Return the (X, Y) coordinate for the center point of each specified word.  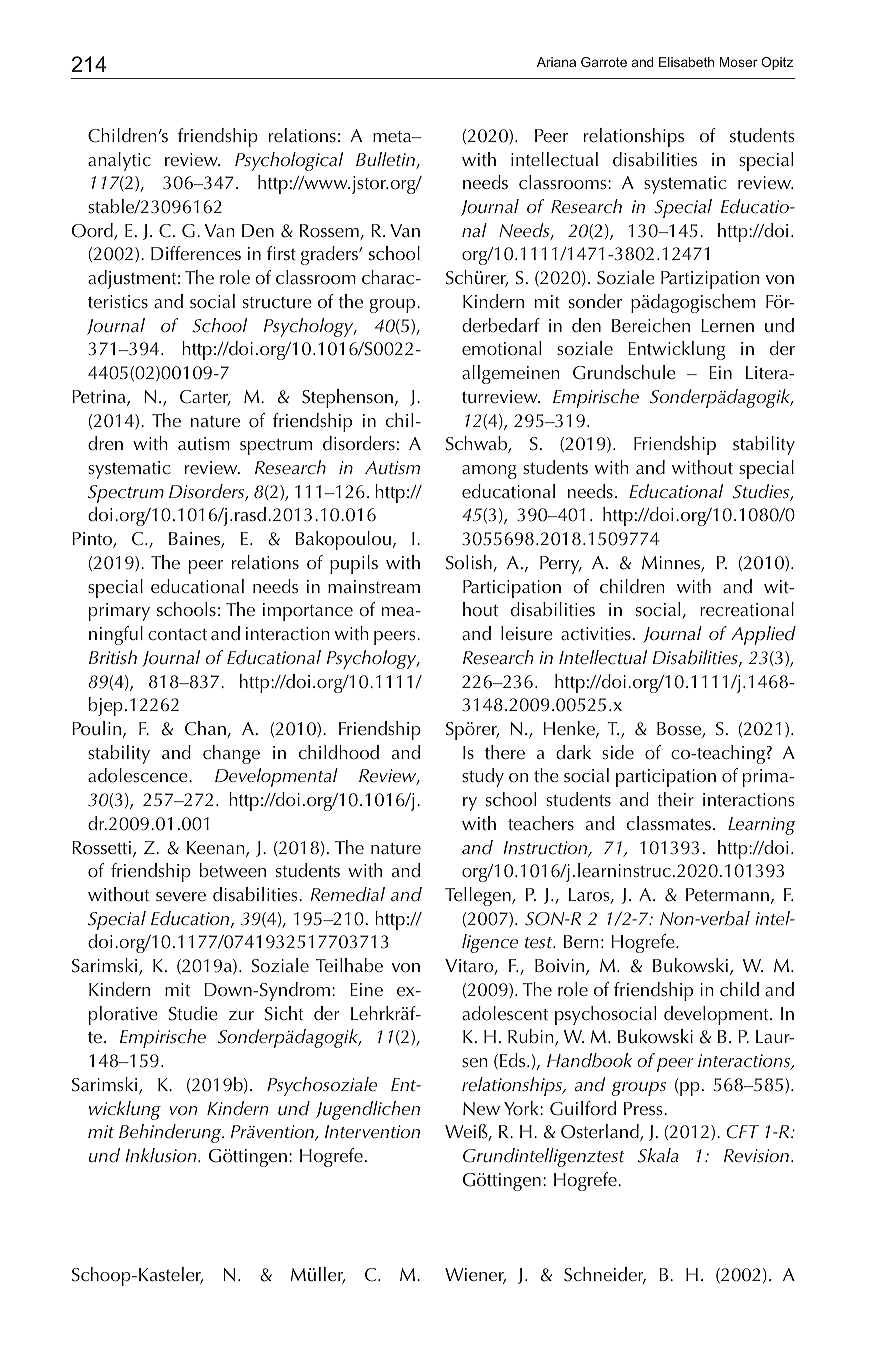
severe (181, 897)
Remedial (347, 894)
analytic (119, 161)
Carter (205, 398)
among (489, 472)
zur (241, 1015)
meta (393, 137)
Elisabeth (686, 62)
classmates (669, 823)
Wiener (475, 1276)
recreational (747, 609)
